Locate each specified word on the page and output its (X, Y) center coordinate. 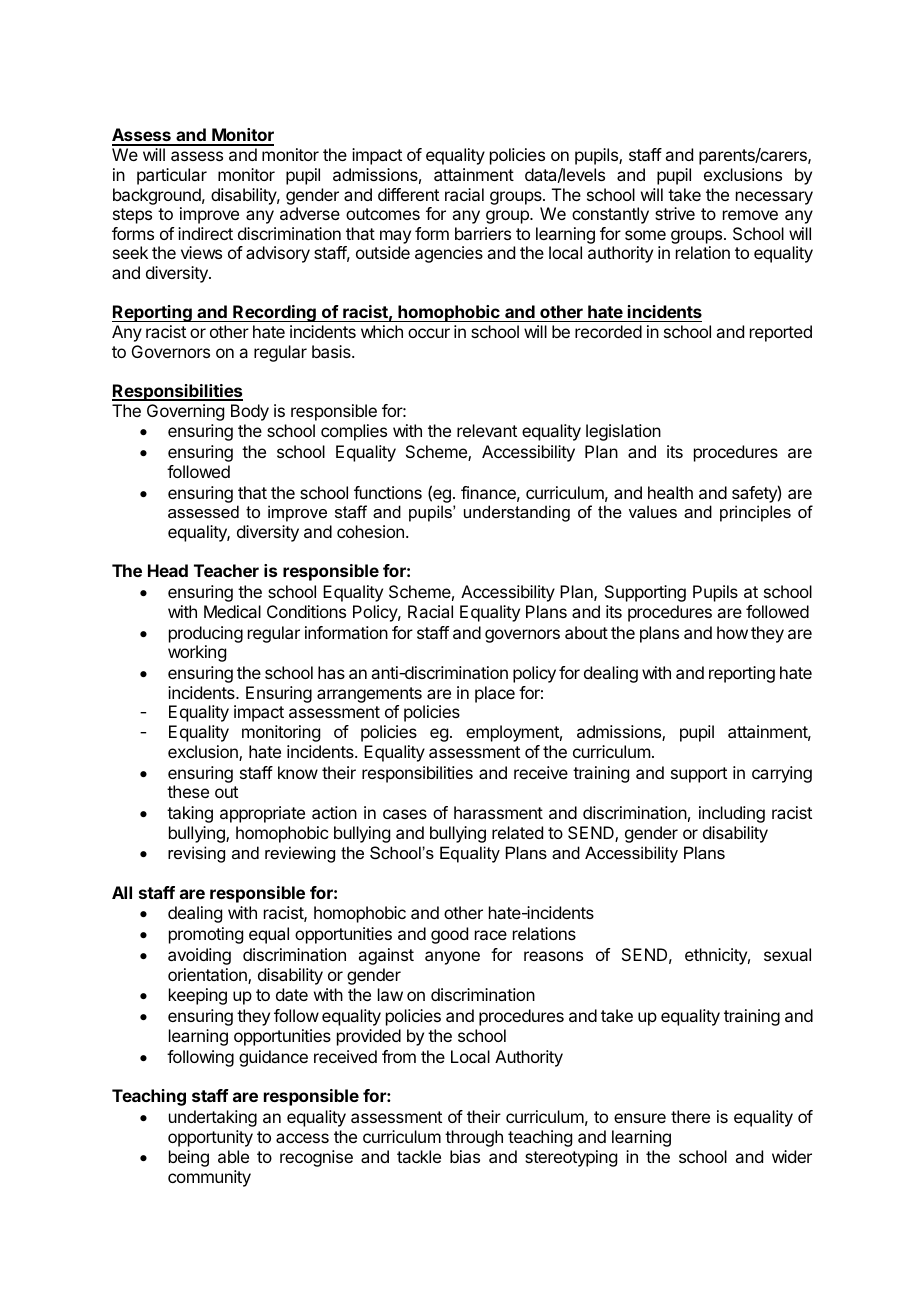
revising (196, 854)
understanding (517, 513)
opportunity (210, 1138)
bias (465, 1156)
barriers (483, 233)
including (732, 814)
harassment (498, 812)
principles (755, 513)
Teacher (226, 570)
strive (675, 213)
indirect (205, 233)
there (690, 1116)
